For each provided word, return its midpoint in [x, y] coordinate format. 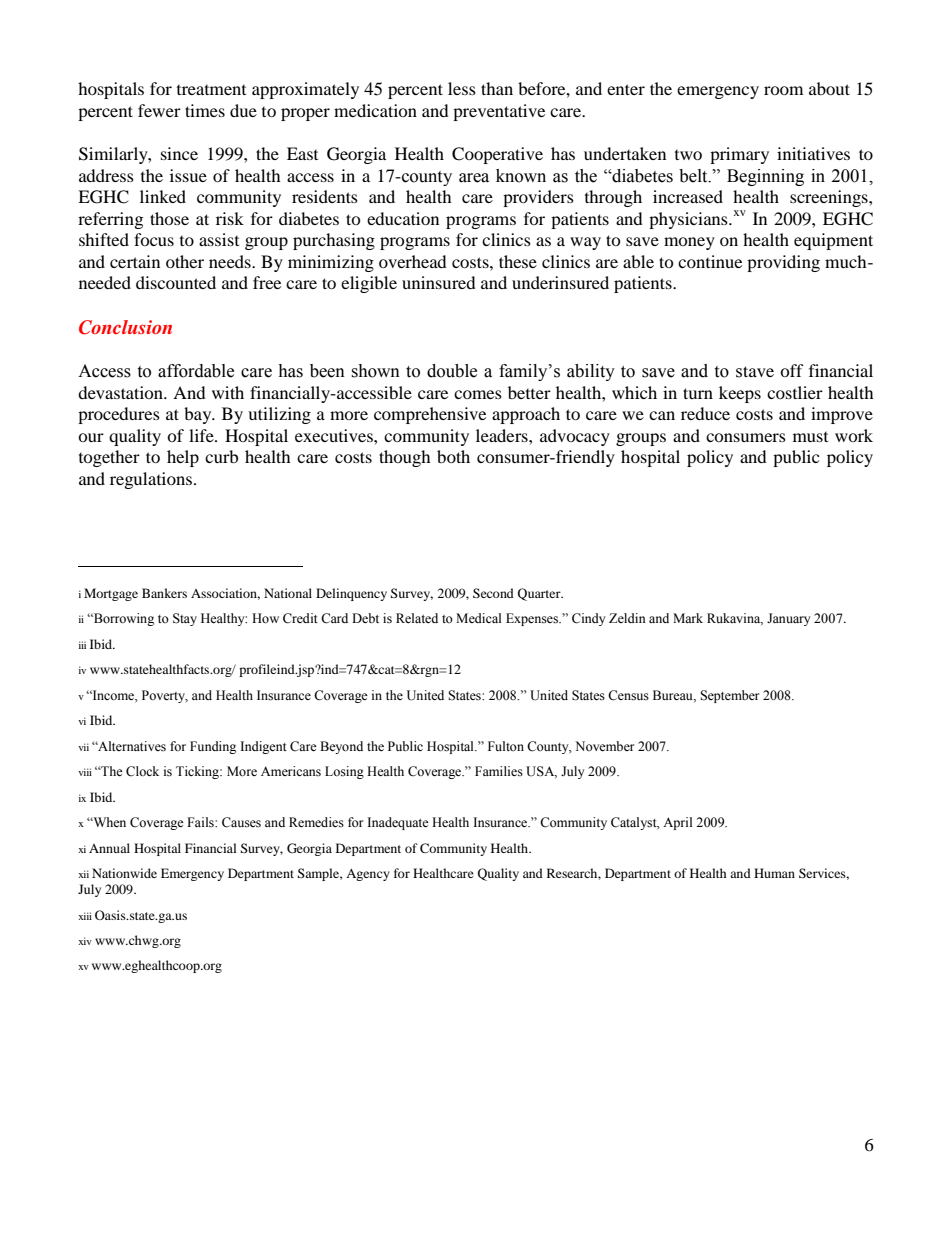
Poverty [165, 696]
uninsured [439, 282]
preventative [499, 112]
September [729, 696]
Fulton [506, 746]
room [783, 90]
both [453, 456]
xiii [85, 916]
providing [783, 263]
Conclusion [125, 327]
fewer [159, 110]
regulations [151, 480]
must [810, 437]
